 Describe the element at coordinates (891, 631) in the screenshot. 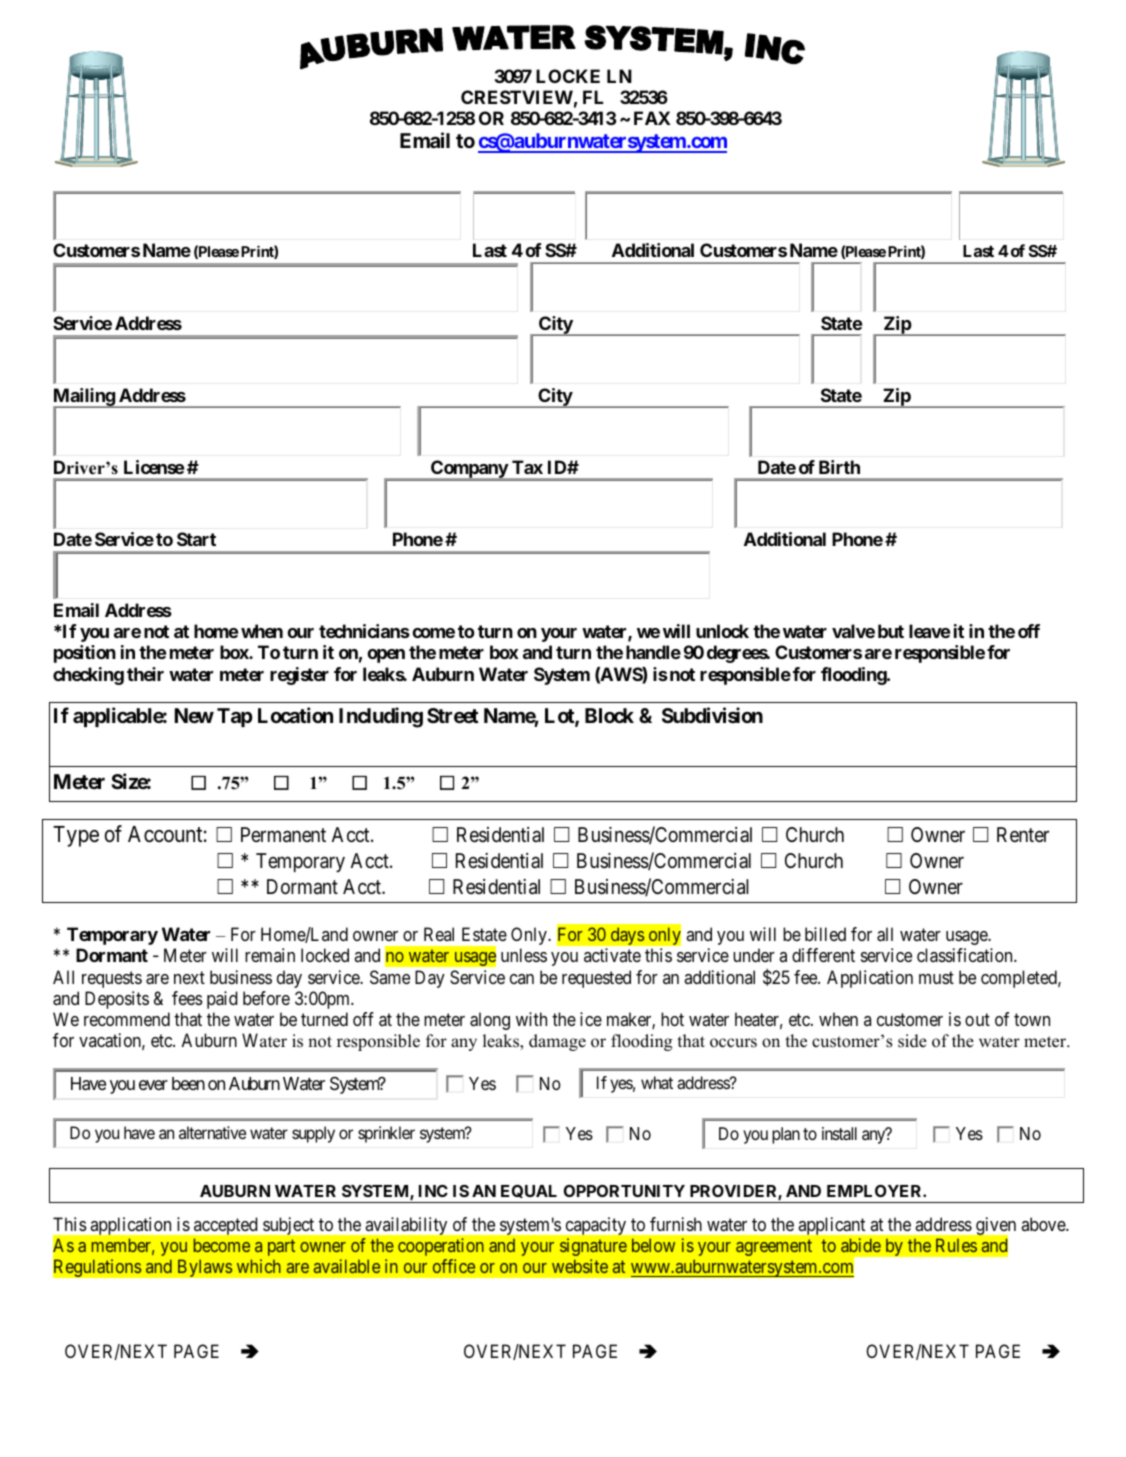

I see `but` at that location.
